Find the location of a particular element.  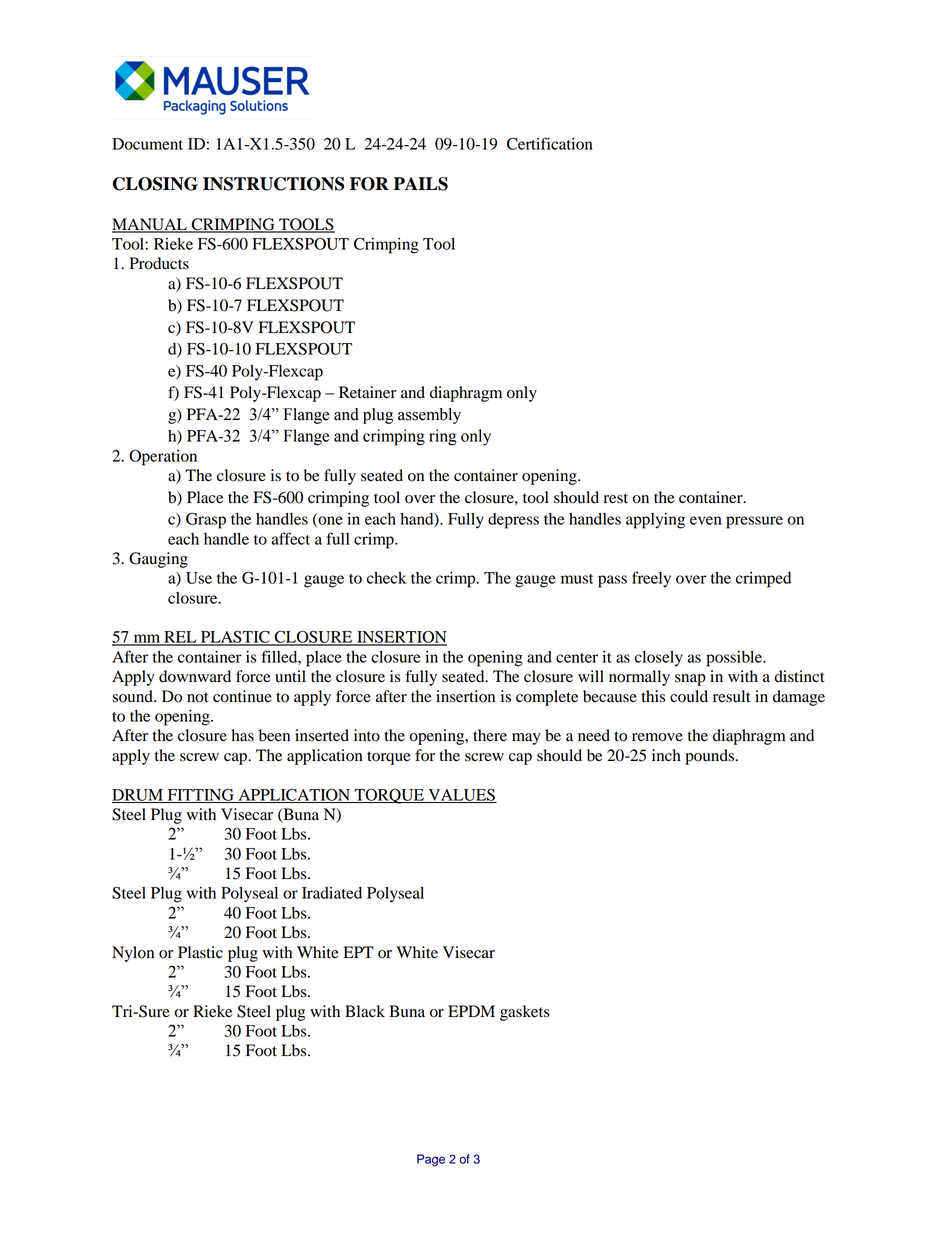

Nylon is located at coordinates (133, 954).
